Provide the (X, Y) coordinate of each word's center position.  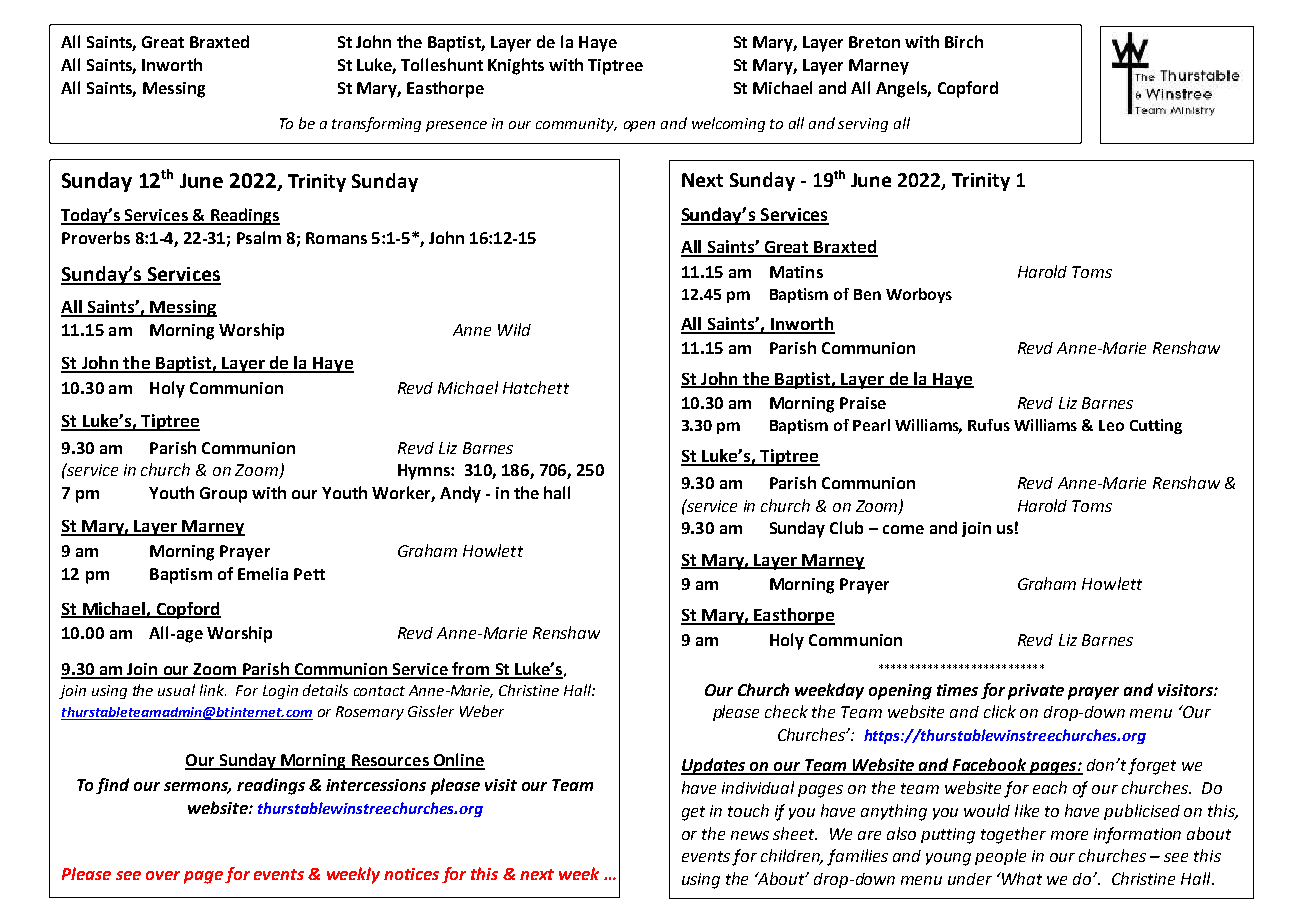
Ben (867, 294)
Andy (460, 494)
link (213, 690)
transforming (376, 124)
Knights (516, 66)
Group (223, 495)
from (471, 670)
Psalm (259, 237)
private (1036, 692)
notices (411, 874)
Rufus (989, 425)
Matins (796, 272)
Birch (964, 41)
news (750, 835)
